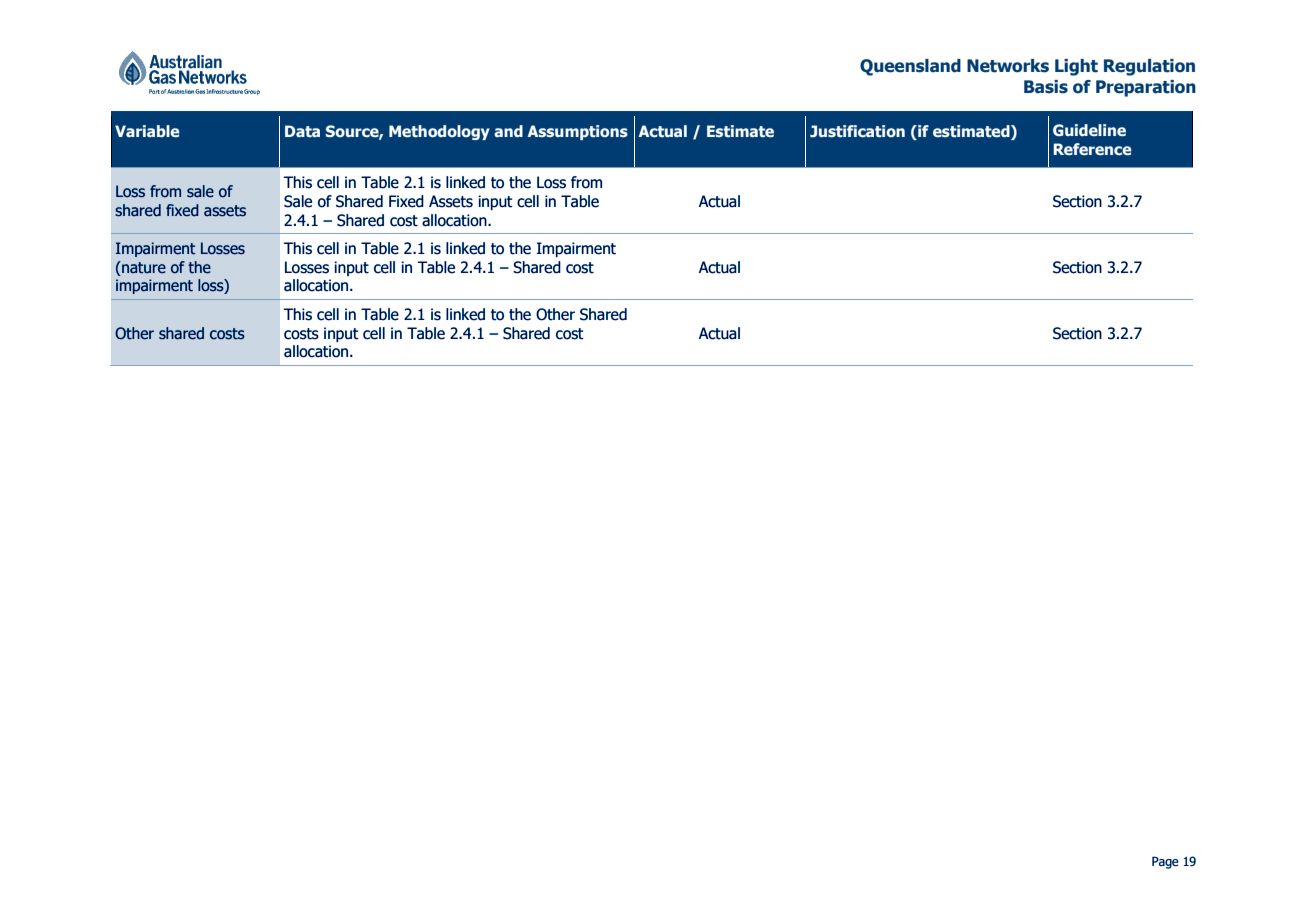  What do you see at coordinates (1076, 67) in the screenshot?
I see `Light` at bounding box center [1076, 67].
